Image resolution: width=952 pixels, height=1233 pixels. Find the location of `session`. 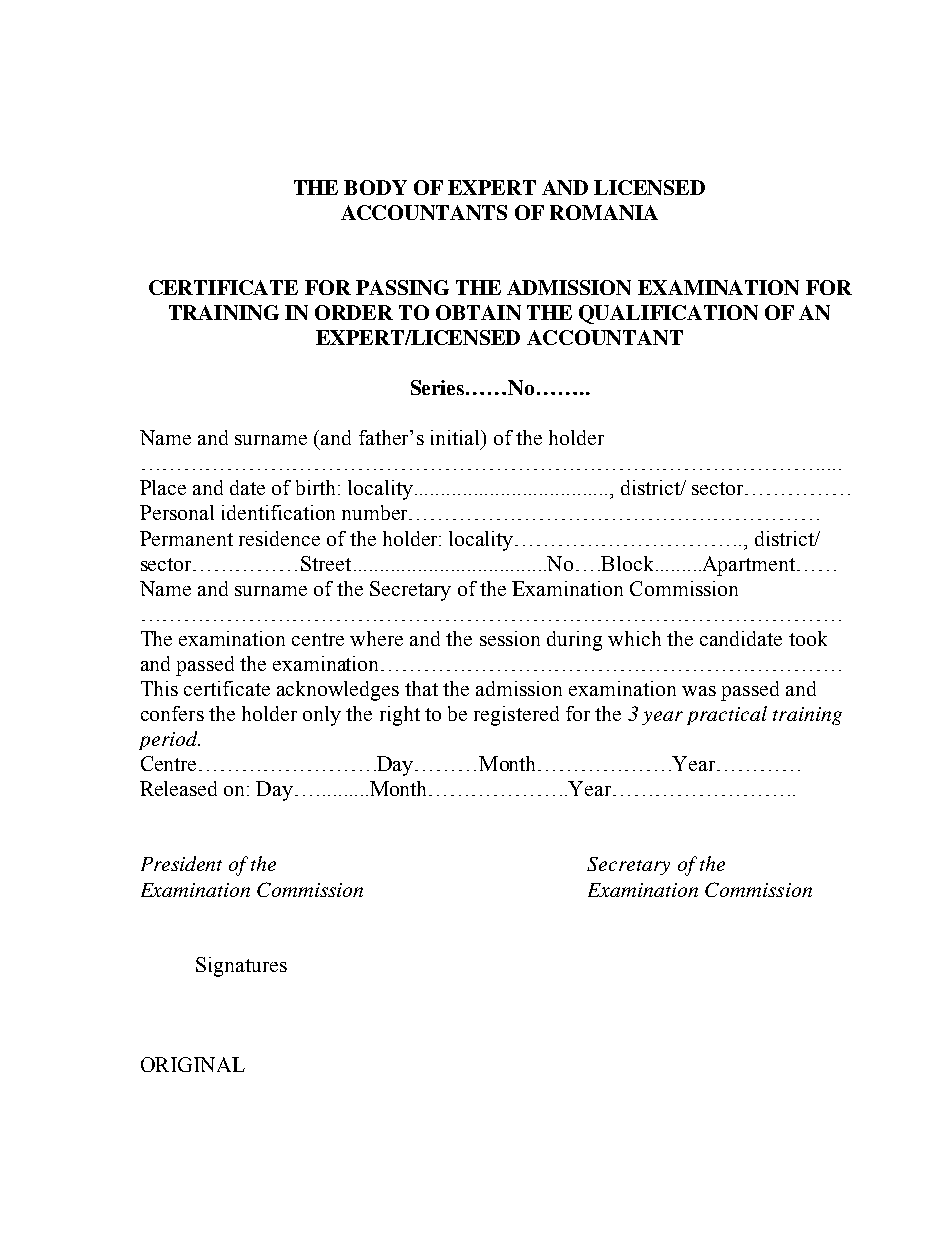

session is located at coordinates (510, 638).
